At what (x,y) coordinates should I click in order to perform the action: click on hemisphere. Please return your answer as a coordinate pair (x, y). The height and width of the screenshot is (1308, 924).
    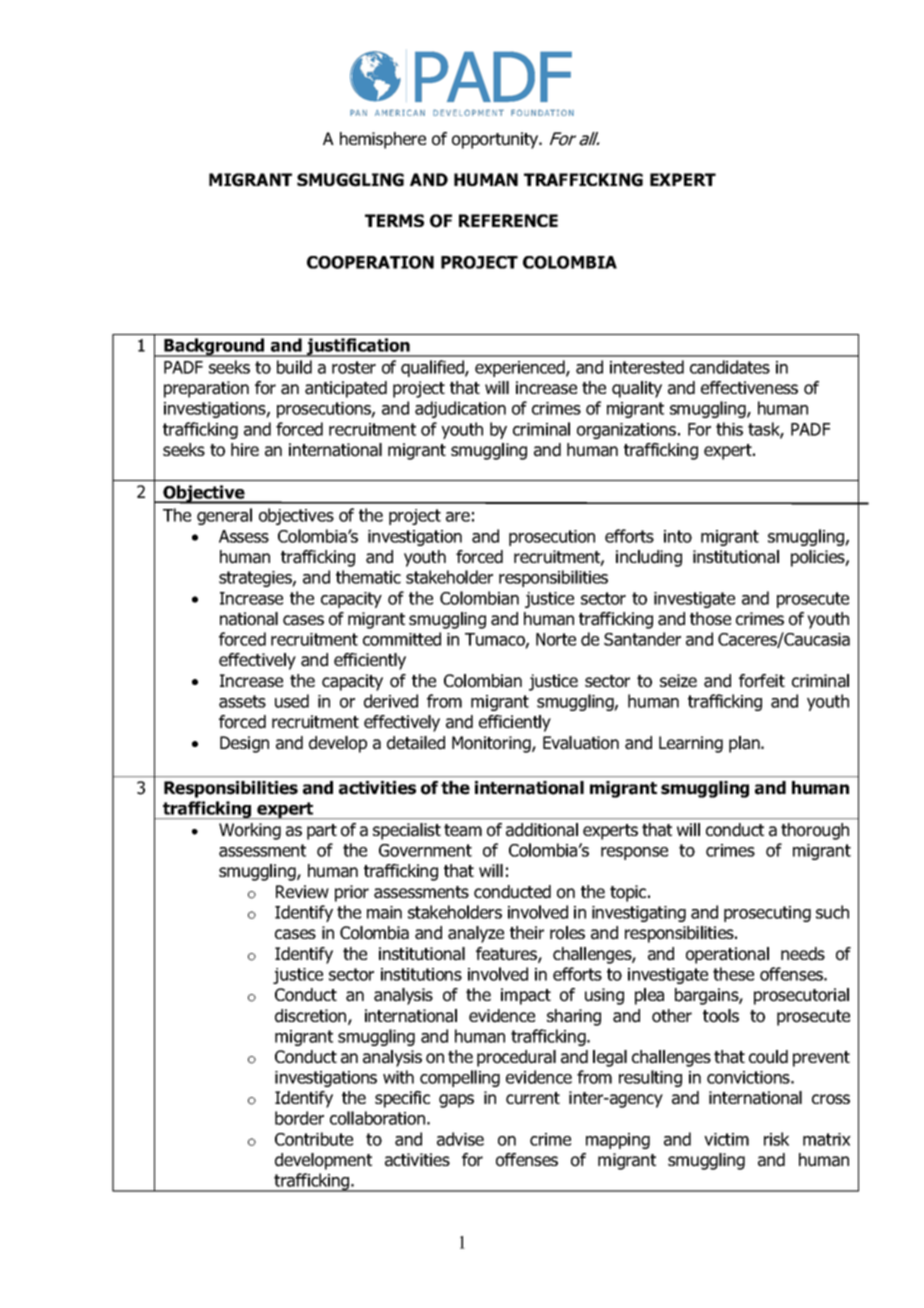
    Looking at the image, I should click on (383, 140).
